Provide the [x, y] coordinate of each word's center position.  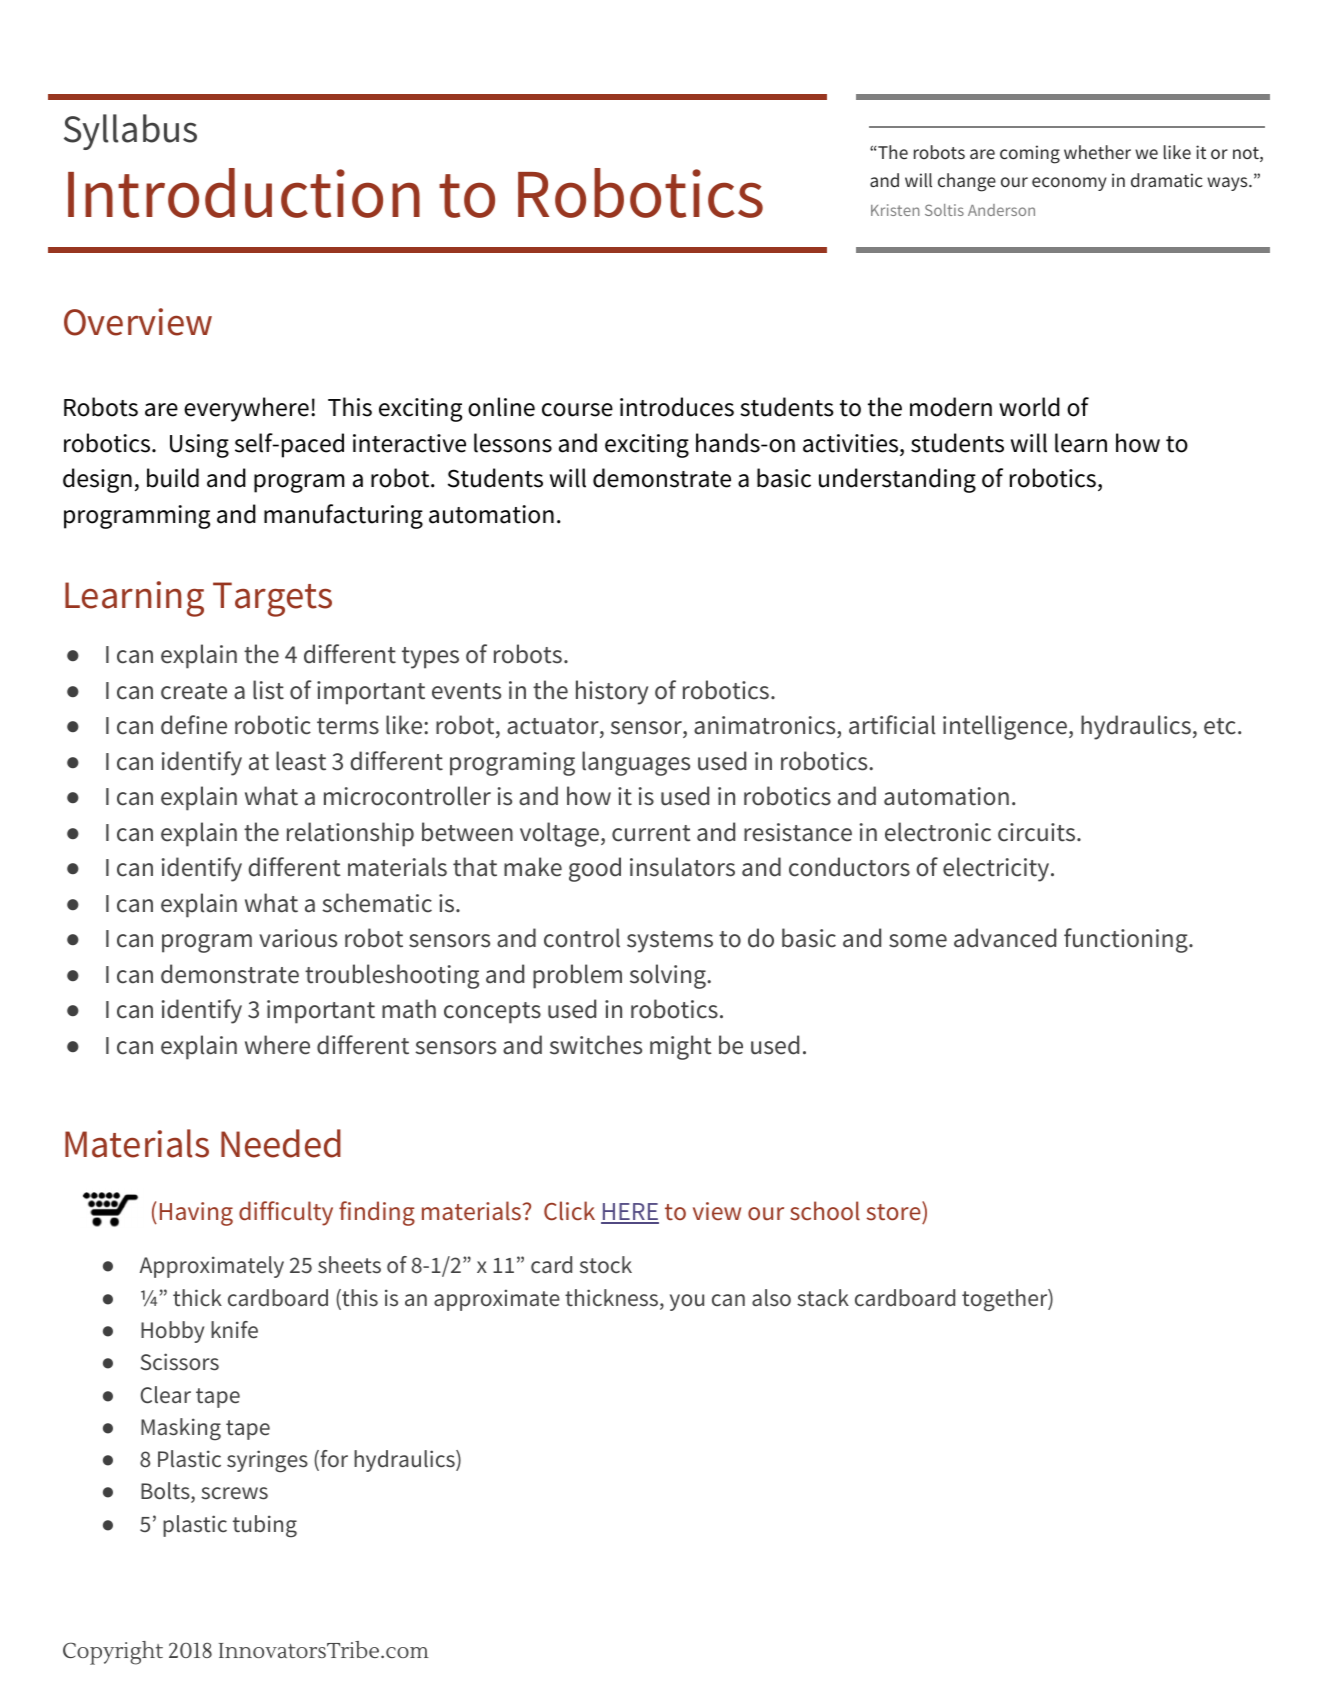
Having [196, 1214]
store [895, 1211]
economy [1069, 184]
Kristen [895, 210]
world [1029, 407]
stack [823, 1298]
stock [606, 1265]
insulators [682, 867]
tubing [265, 1526]
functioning [1127, 940]
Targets [272, 599]
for [333, 1460]
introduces [677, 407]
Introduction [244, 193]
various [298, 938]
